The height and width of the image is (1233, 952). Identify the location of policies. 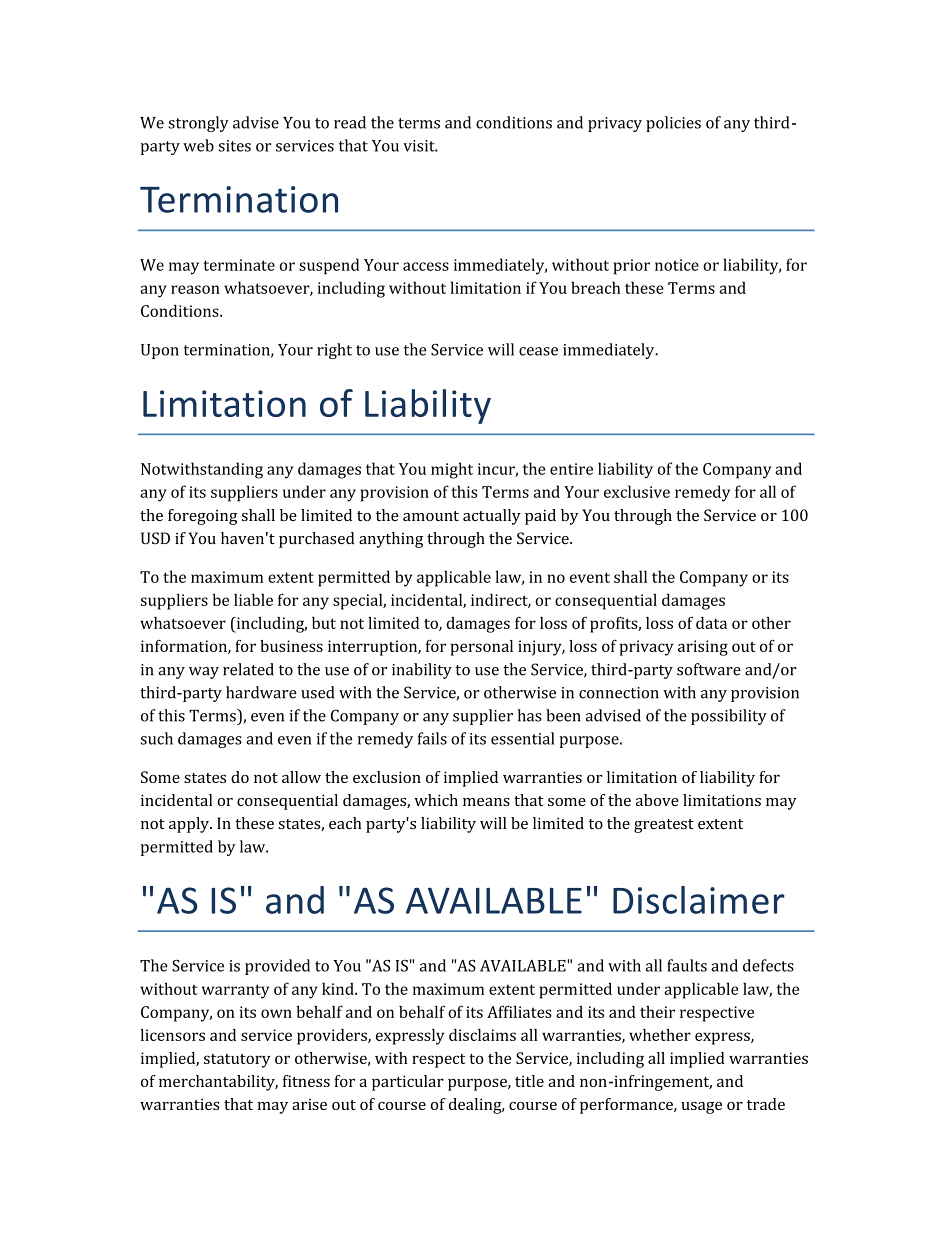
(673, 124).
